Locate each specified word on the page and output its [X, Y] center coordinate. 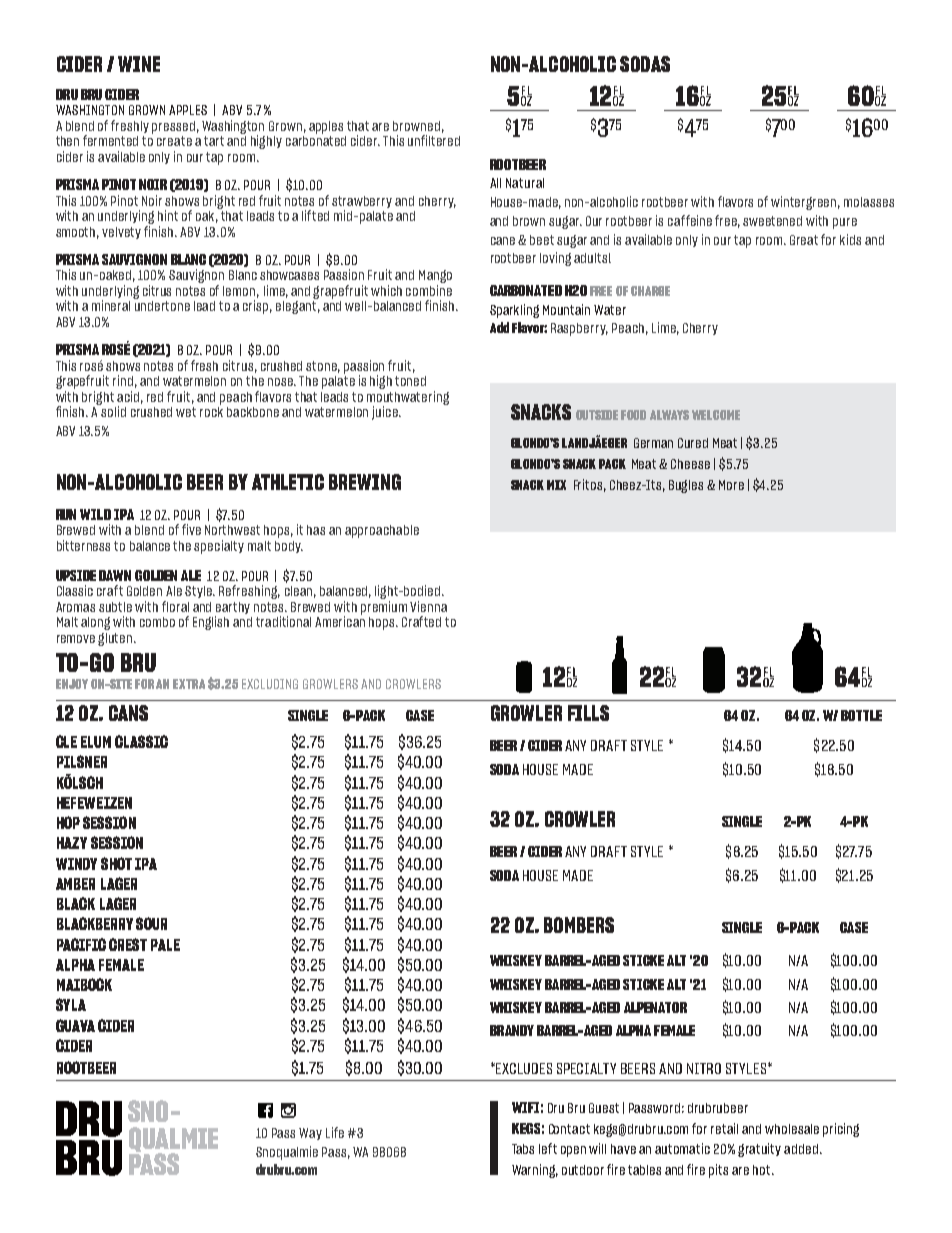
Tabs [523, 1149]
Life [335, 1132]
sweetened [772, 221]
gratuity [759, 1150]
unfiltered [434, 140]
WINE [139, 64]
